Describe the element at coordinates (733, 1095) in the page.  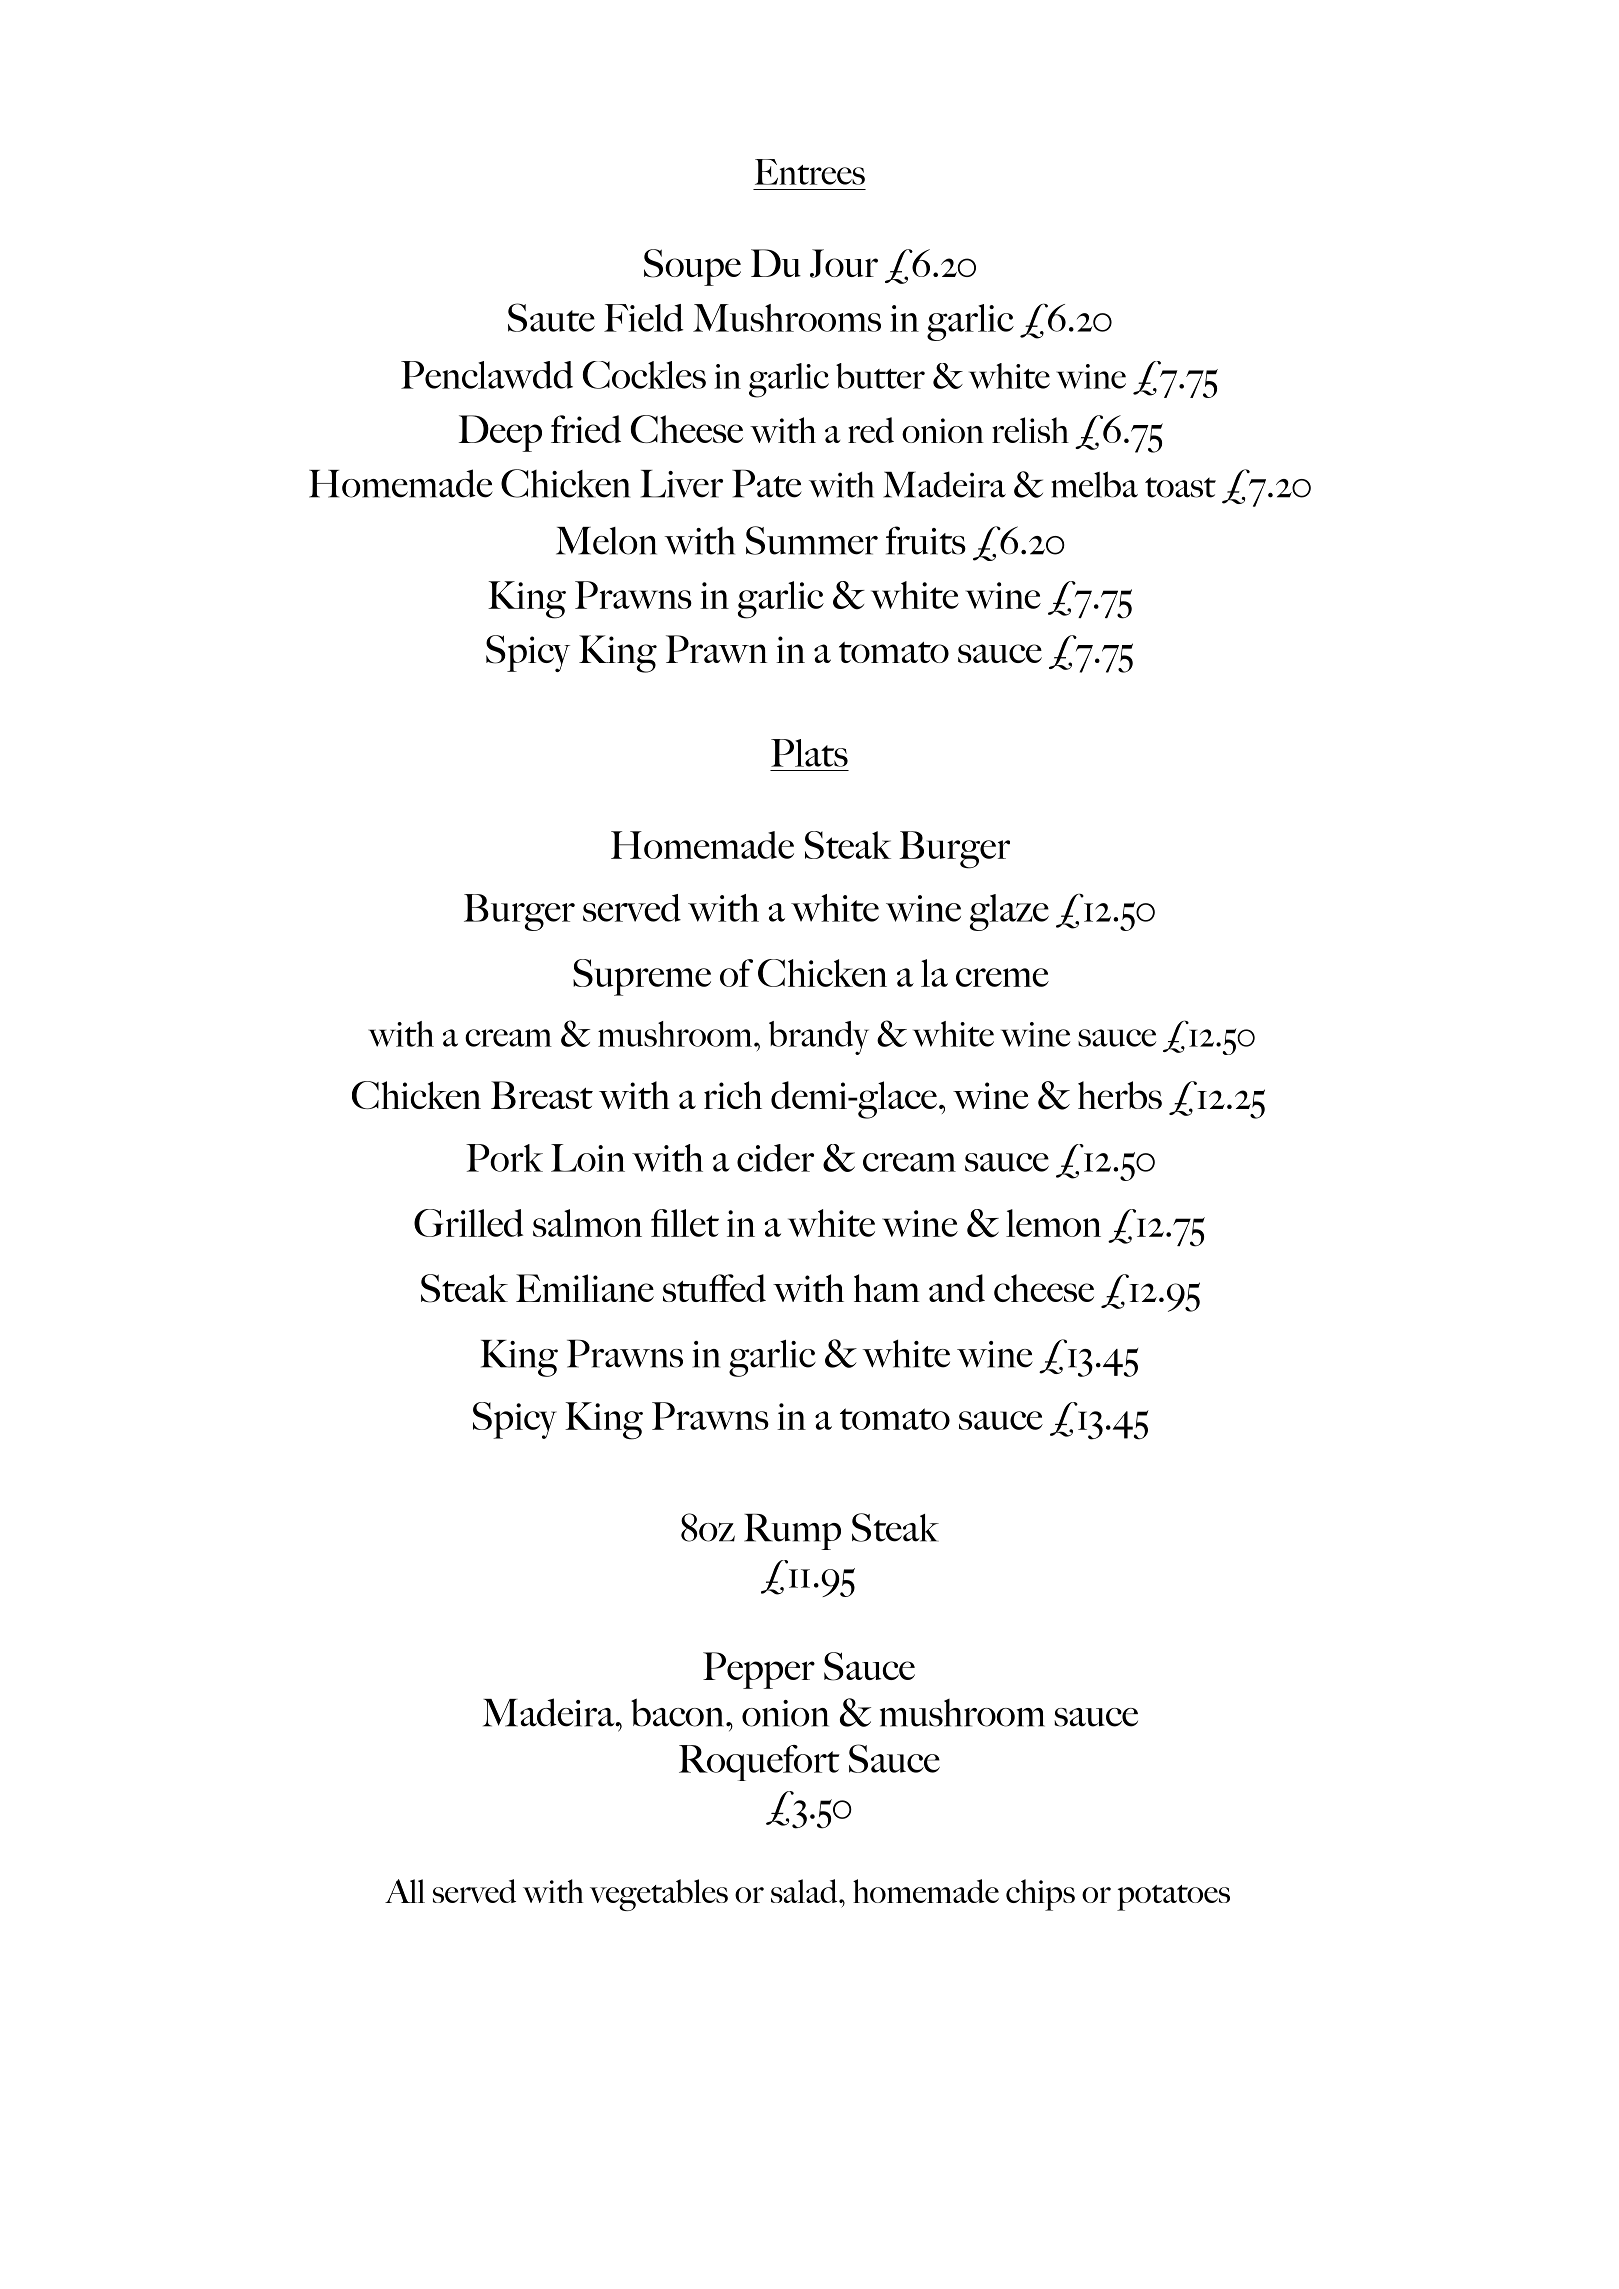
I see `rich` at that location.
